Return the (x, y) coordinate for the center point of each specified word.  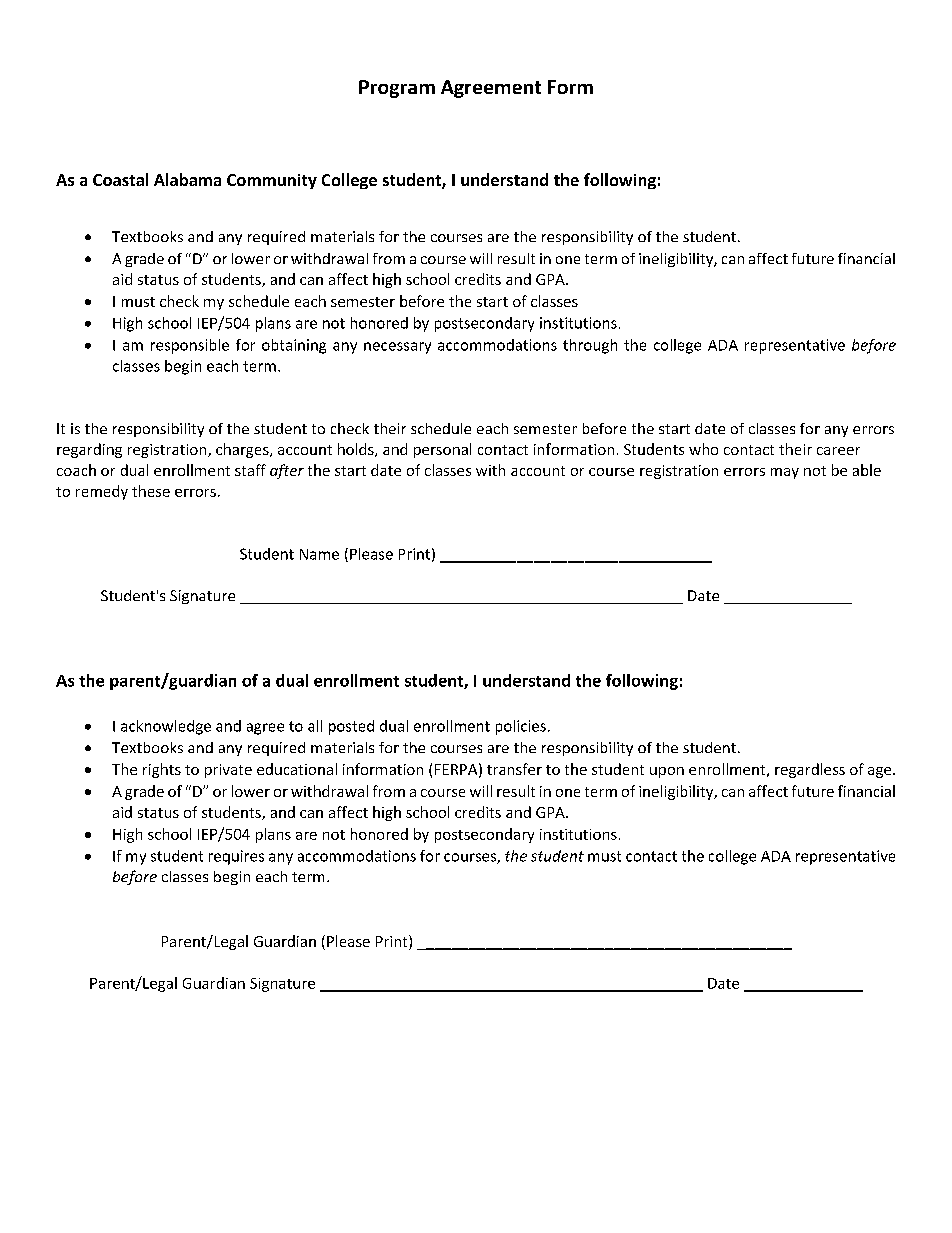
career (838, 451)
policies (521, 727)
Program (397, 89)
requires (236, 857)
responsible (190, 346)
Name (319, 554)
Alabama (187, 179)
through (590, 346)
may (785, 473)
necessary (397, 348)
